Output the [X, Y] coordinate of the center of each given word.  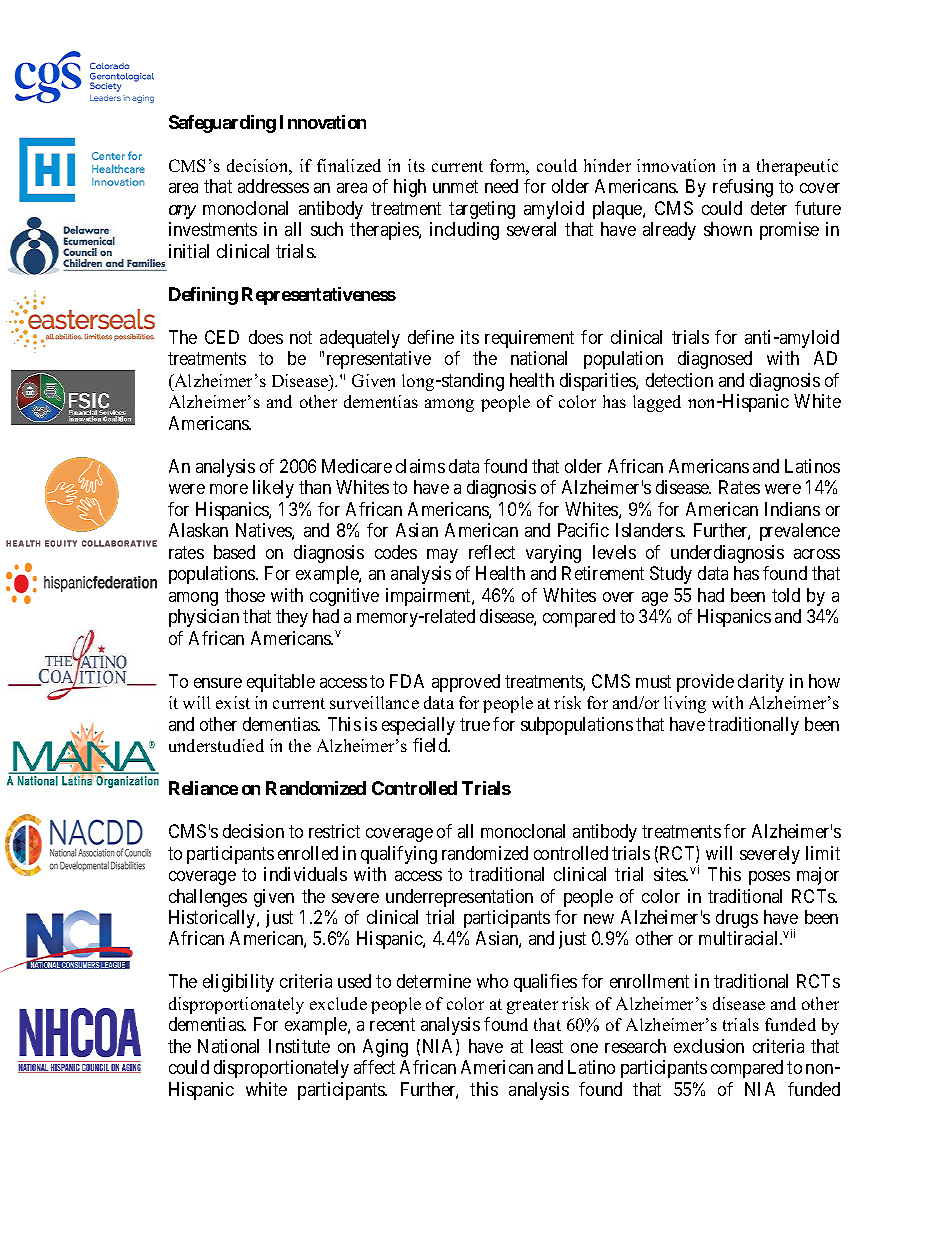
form [509, 167]
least [547, 1046]
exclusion [709, 1046]
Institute [299, 1046]
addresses [273, 186]
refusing [743, 188]
